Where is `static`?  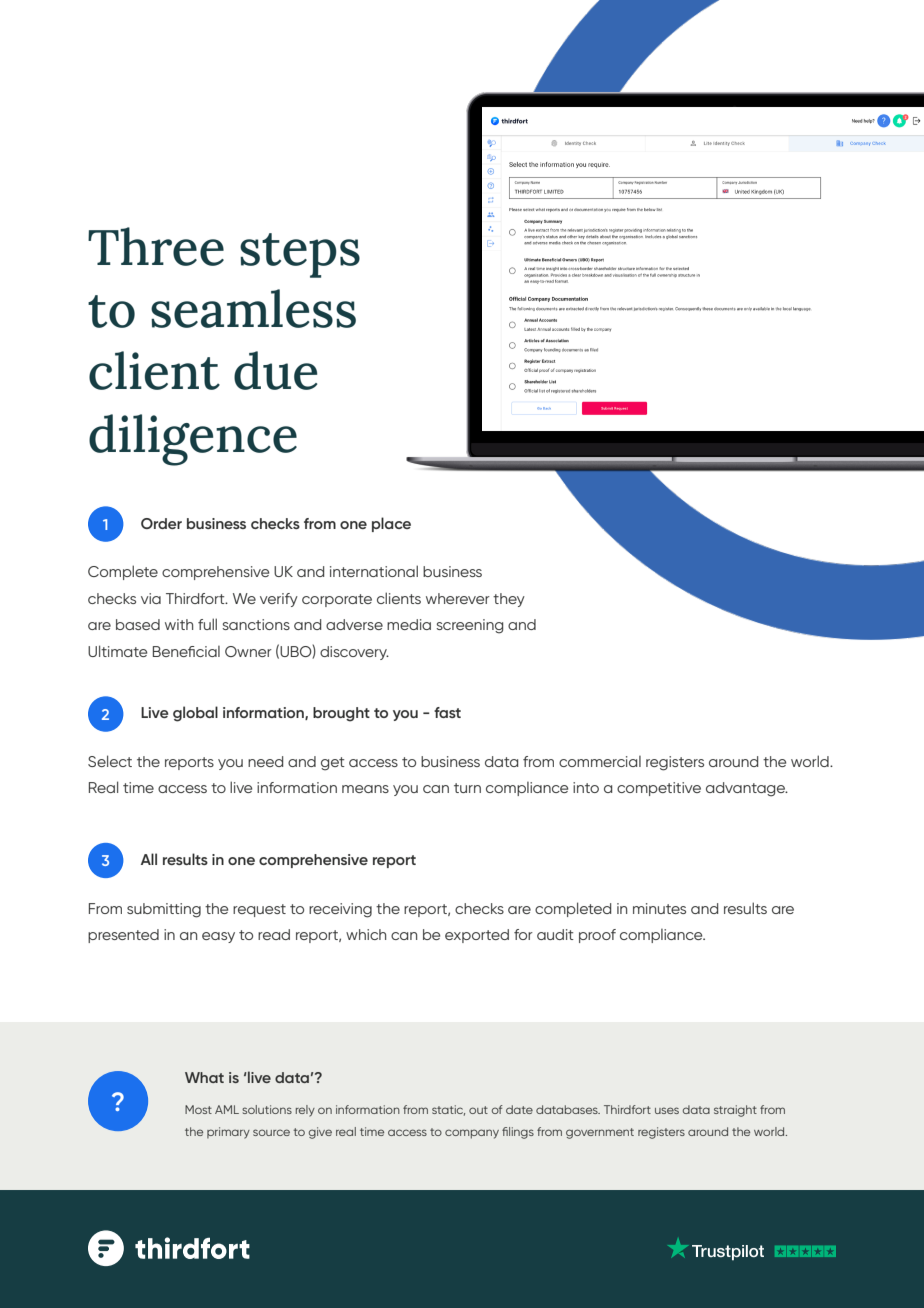
static is located at coordinates (448, 1110).
